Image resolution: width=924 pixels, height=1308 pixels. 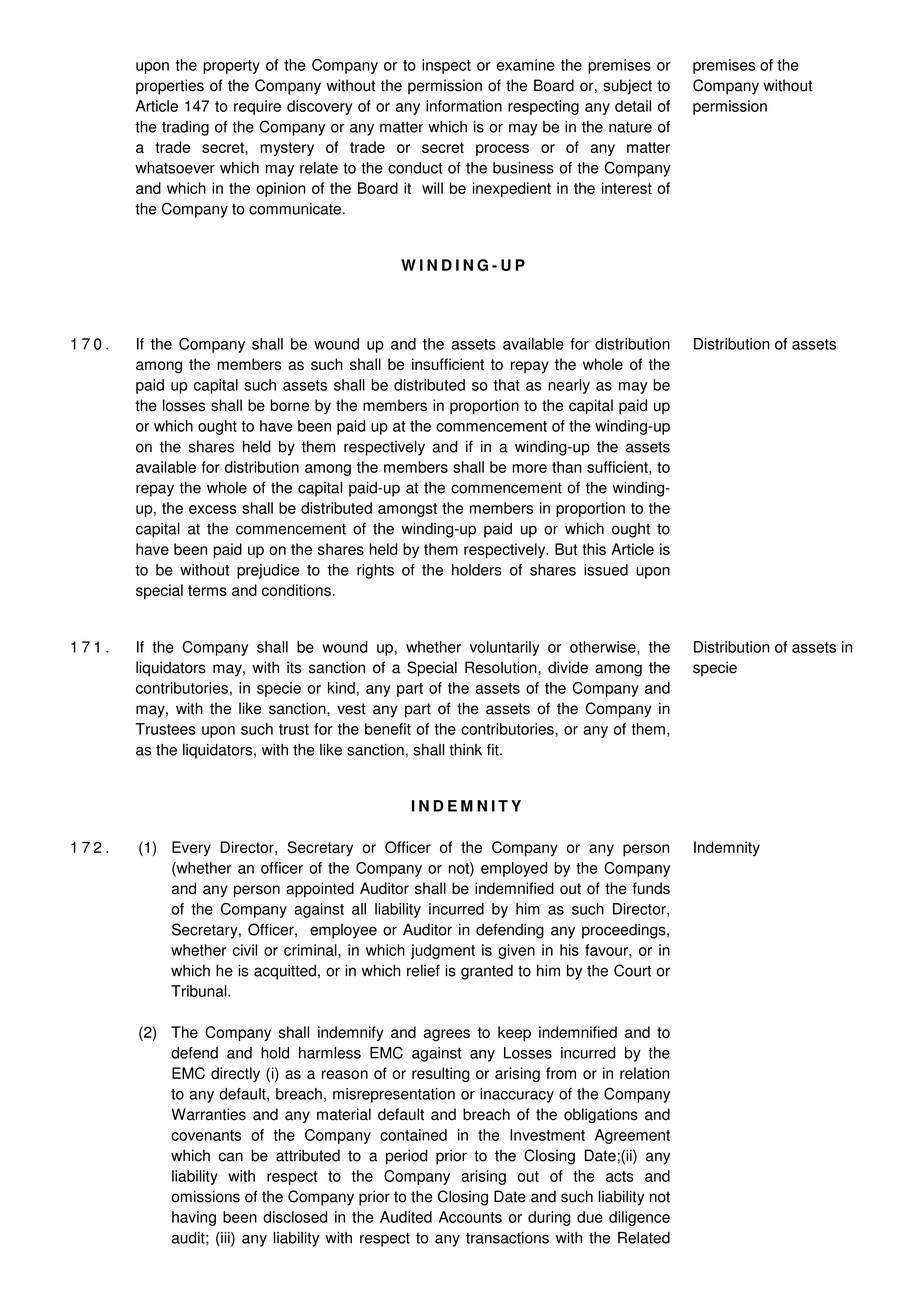 I want to click on otherwise, so click(x=604, y=648).
